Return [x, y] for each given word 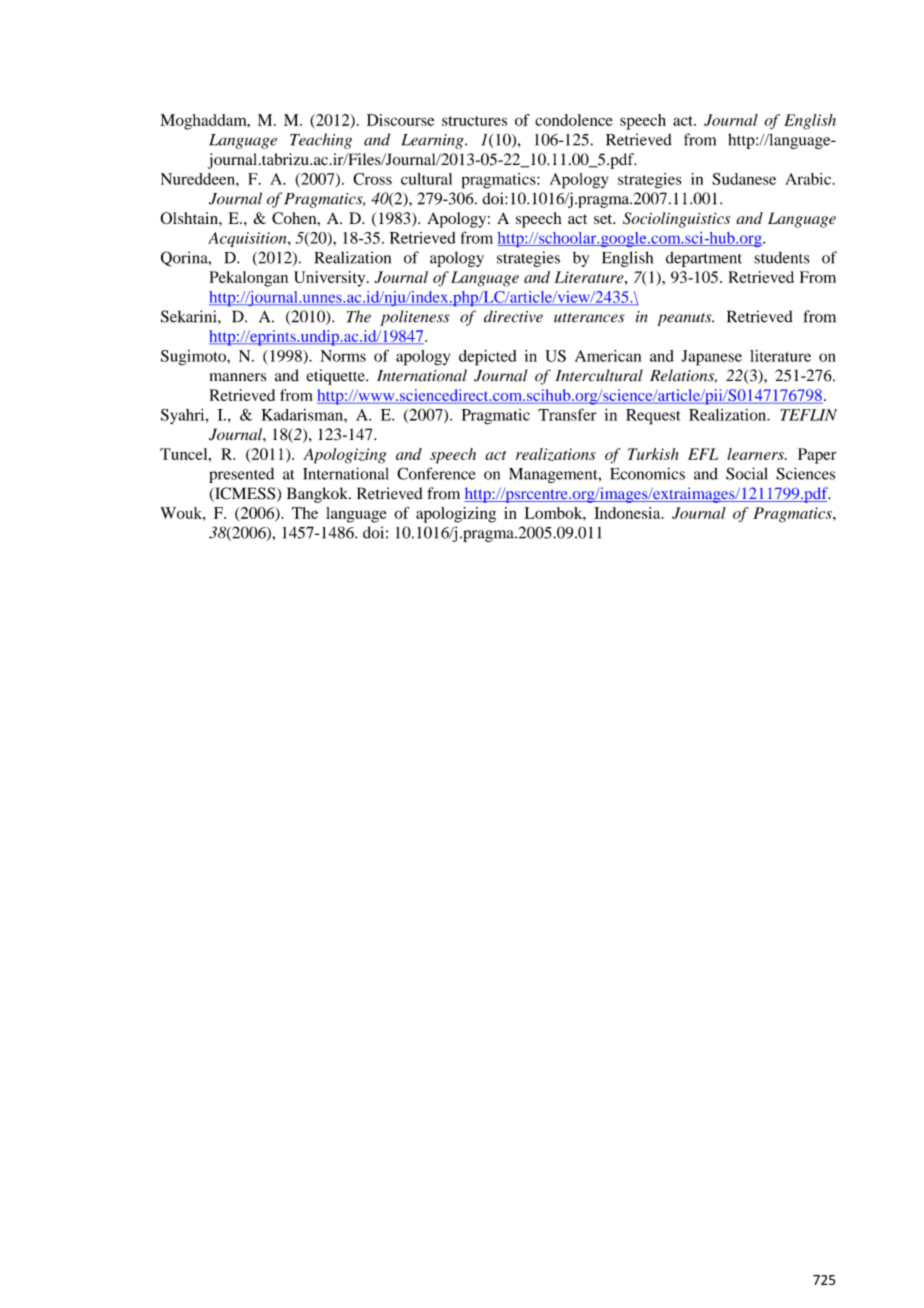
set [604, 219]
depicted [487, 358]
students [782, 257]
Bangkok [318, 495]
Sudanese [744, 179]
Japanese [711, 358]
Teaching [321, 141]
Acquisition [248, 239]
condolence [574, 120]
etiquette [336, 377]
